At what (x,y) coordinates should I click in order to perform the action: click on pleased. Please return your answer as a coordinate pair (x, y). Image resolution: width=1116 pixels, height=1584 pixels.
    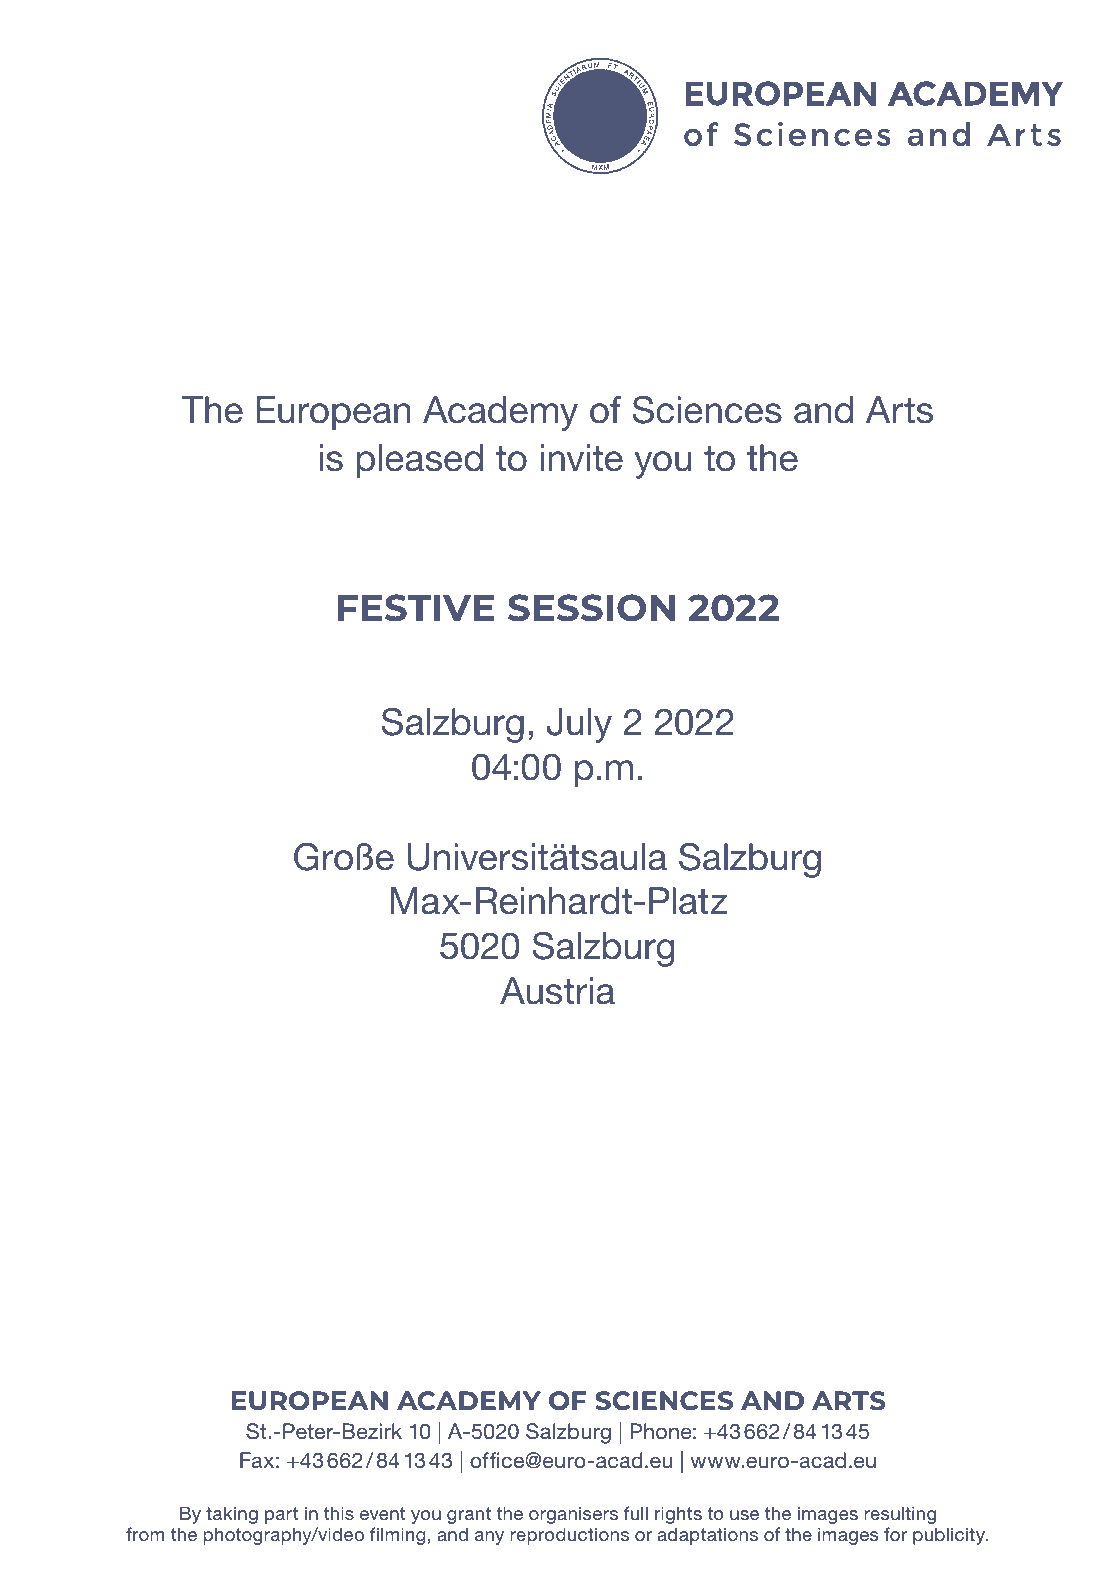
    Looking at the image, I should click on (420, 461).
